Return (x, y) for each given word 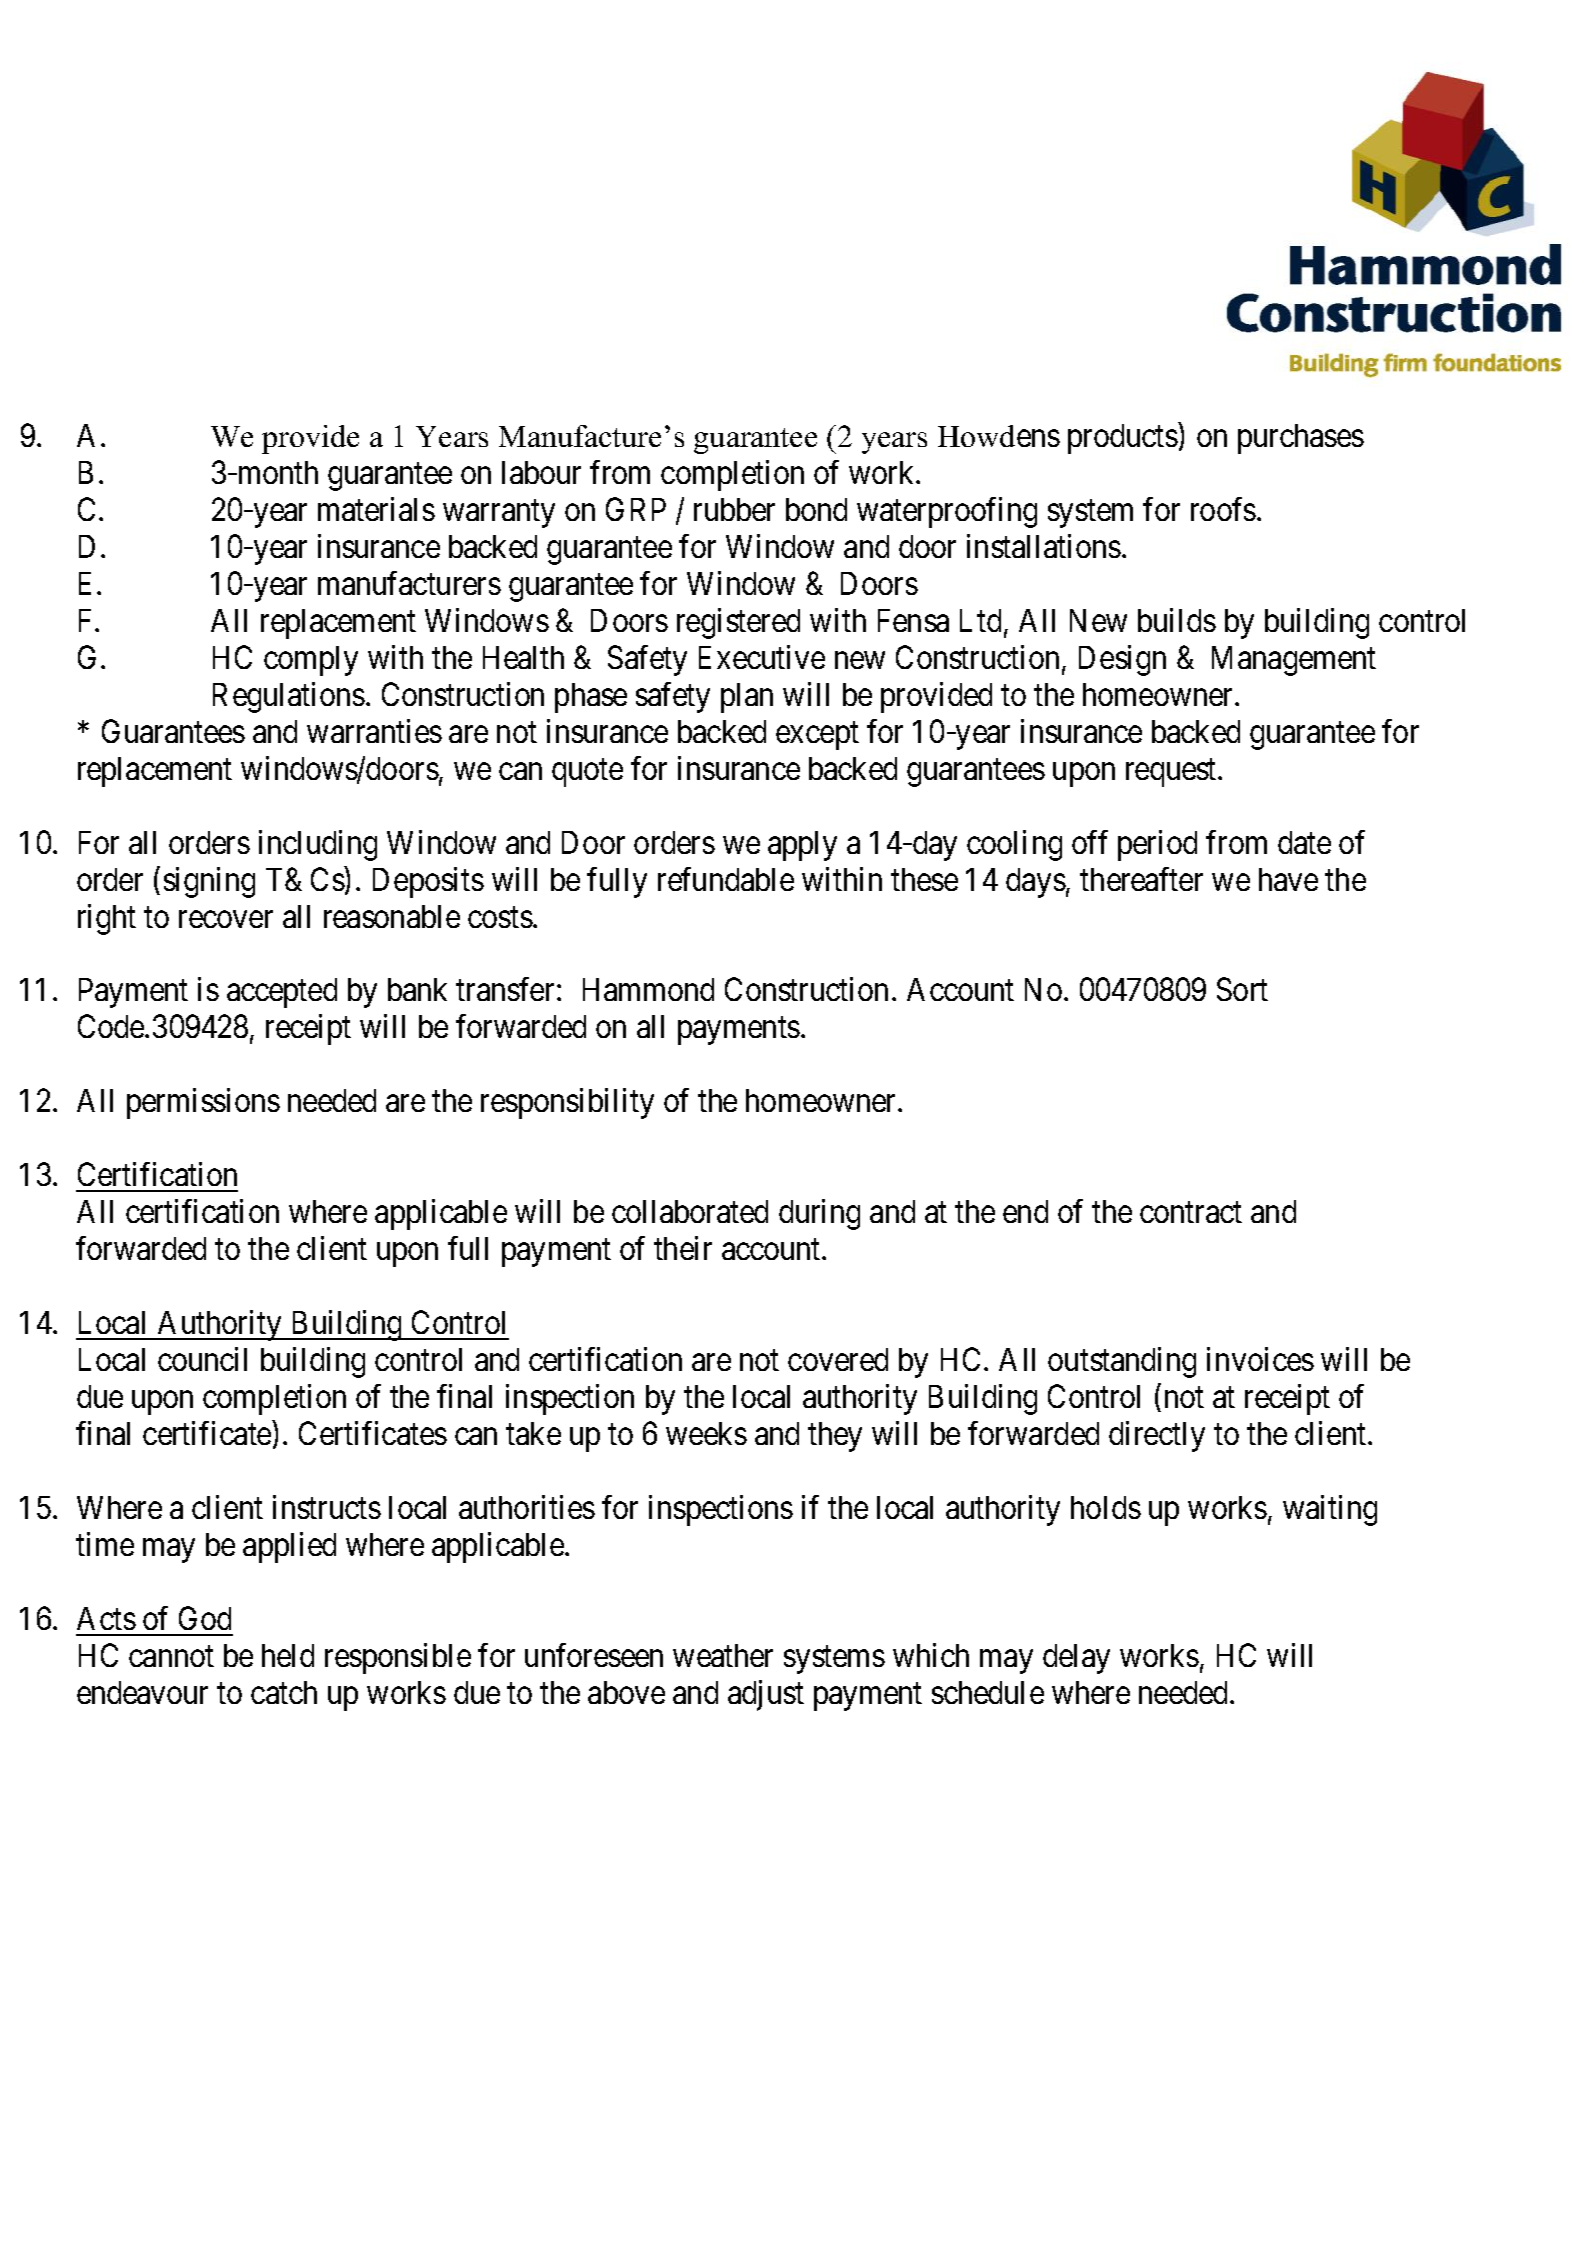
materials (376, 509)
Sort (1242, 989)
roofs (1223, 509)
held (288, 1655)
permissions (203, 1103)
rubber (734, 509)
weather (723, 1655)
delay (1076, 1659)
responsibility (567, 1103)
